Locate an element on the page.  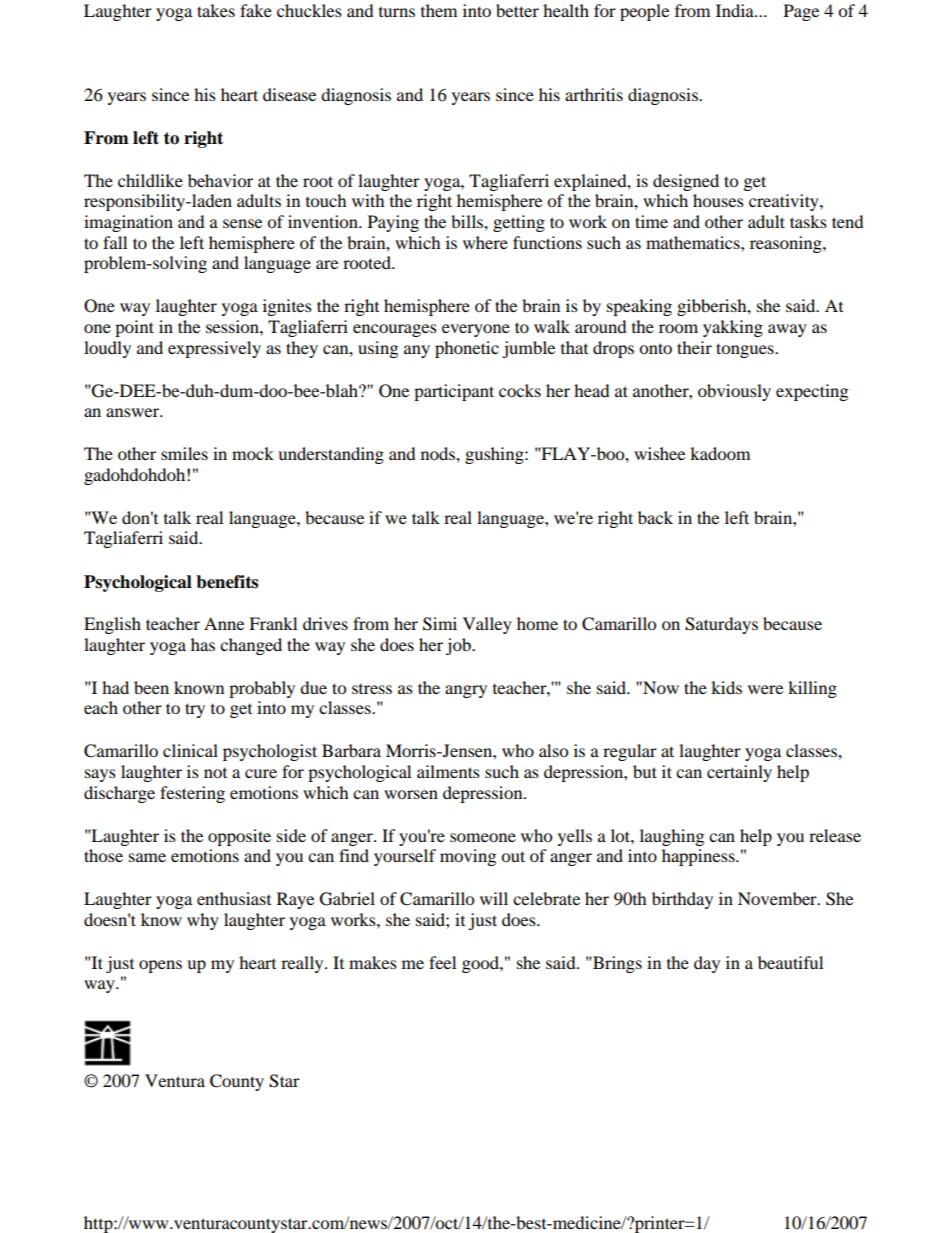
good is located at coordinates (481, 964).
